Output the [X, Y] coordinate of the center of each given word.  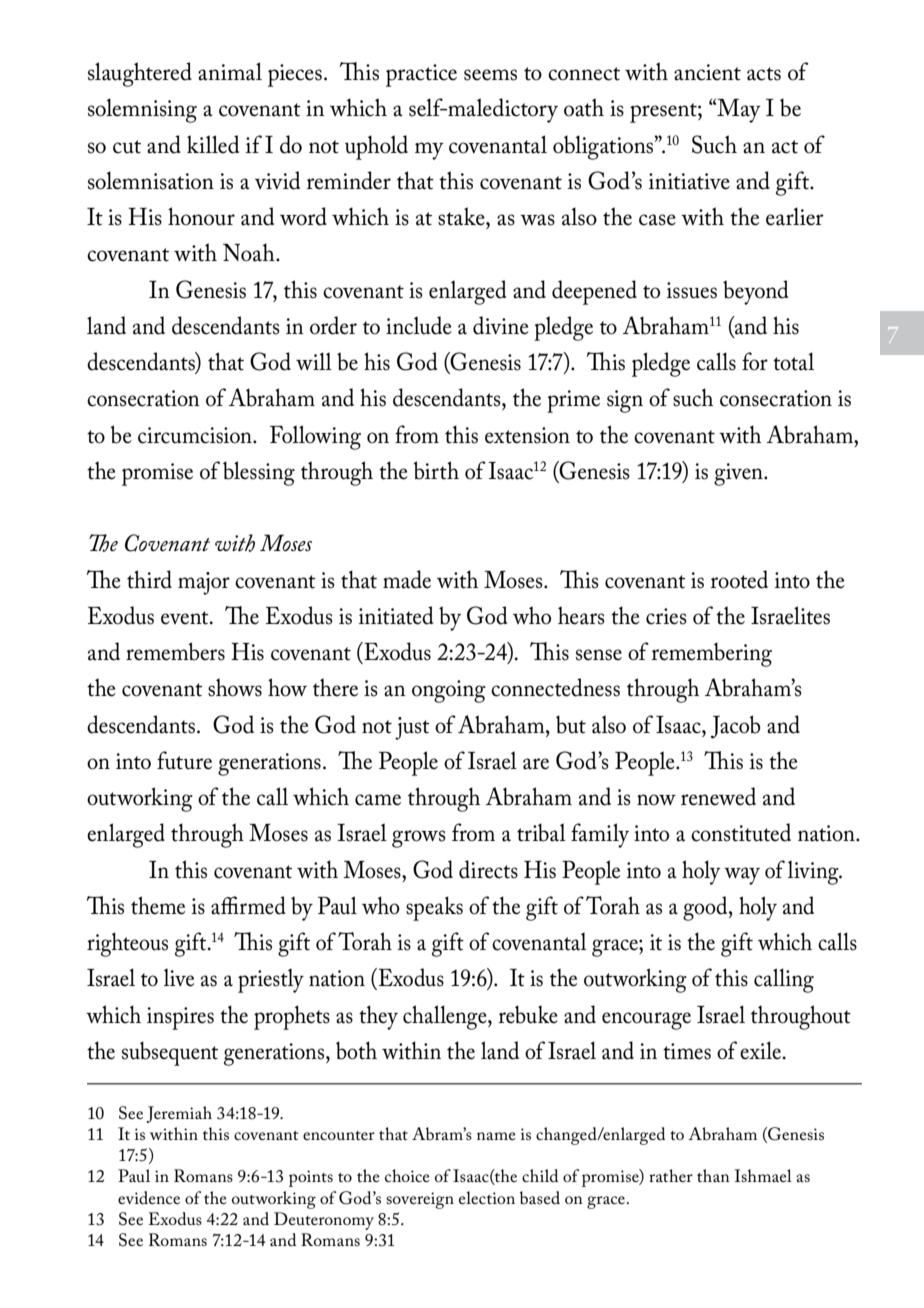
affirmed [248, 905]
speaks [434, 908]
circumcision [196, 435]
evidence [149, 1197]
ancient [707, 72]
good [706, 908]
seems [490, 75]
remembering [712, 654]
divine [501, 325]
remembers [175, 651]
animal [230, 71]
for [755, 361]
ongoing [449, 691]
